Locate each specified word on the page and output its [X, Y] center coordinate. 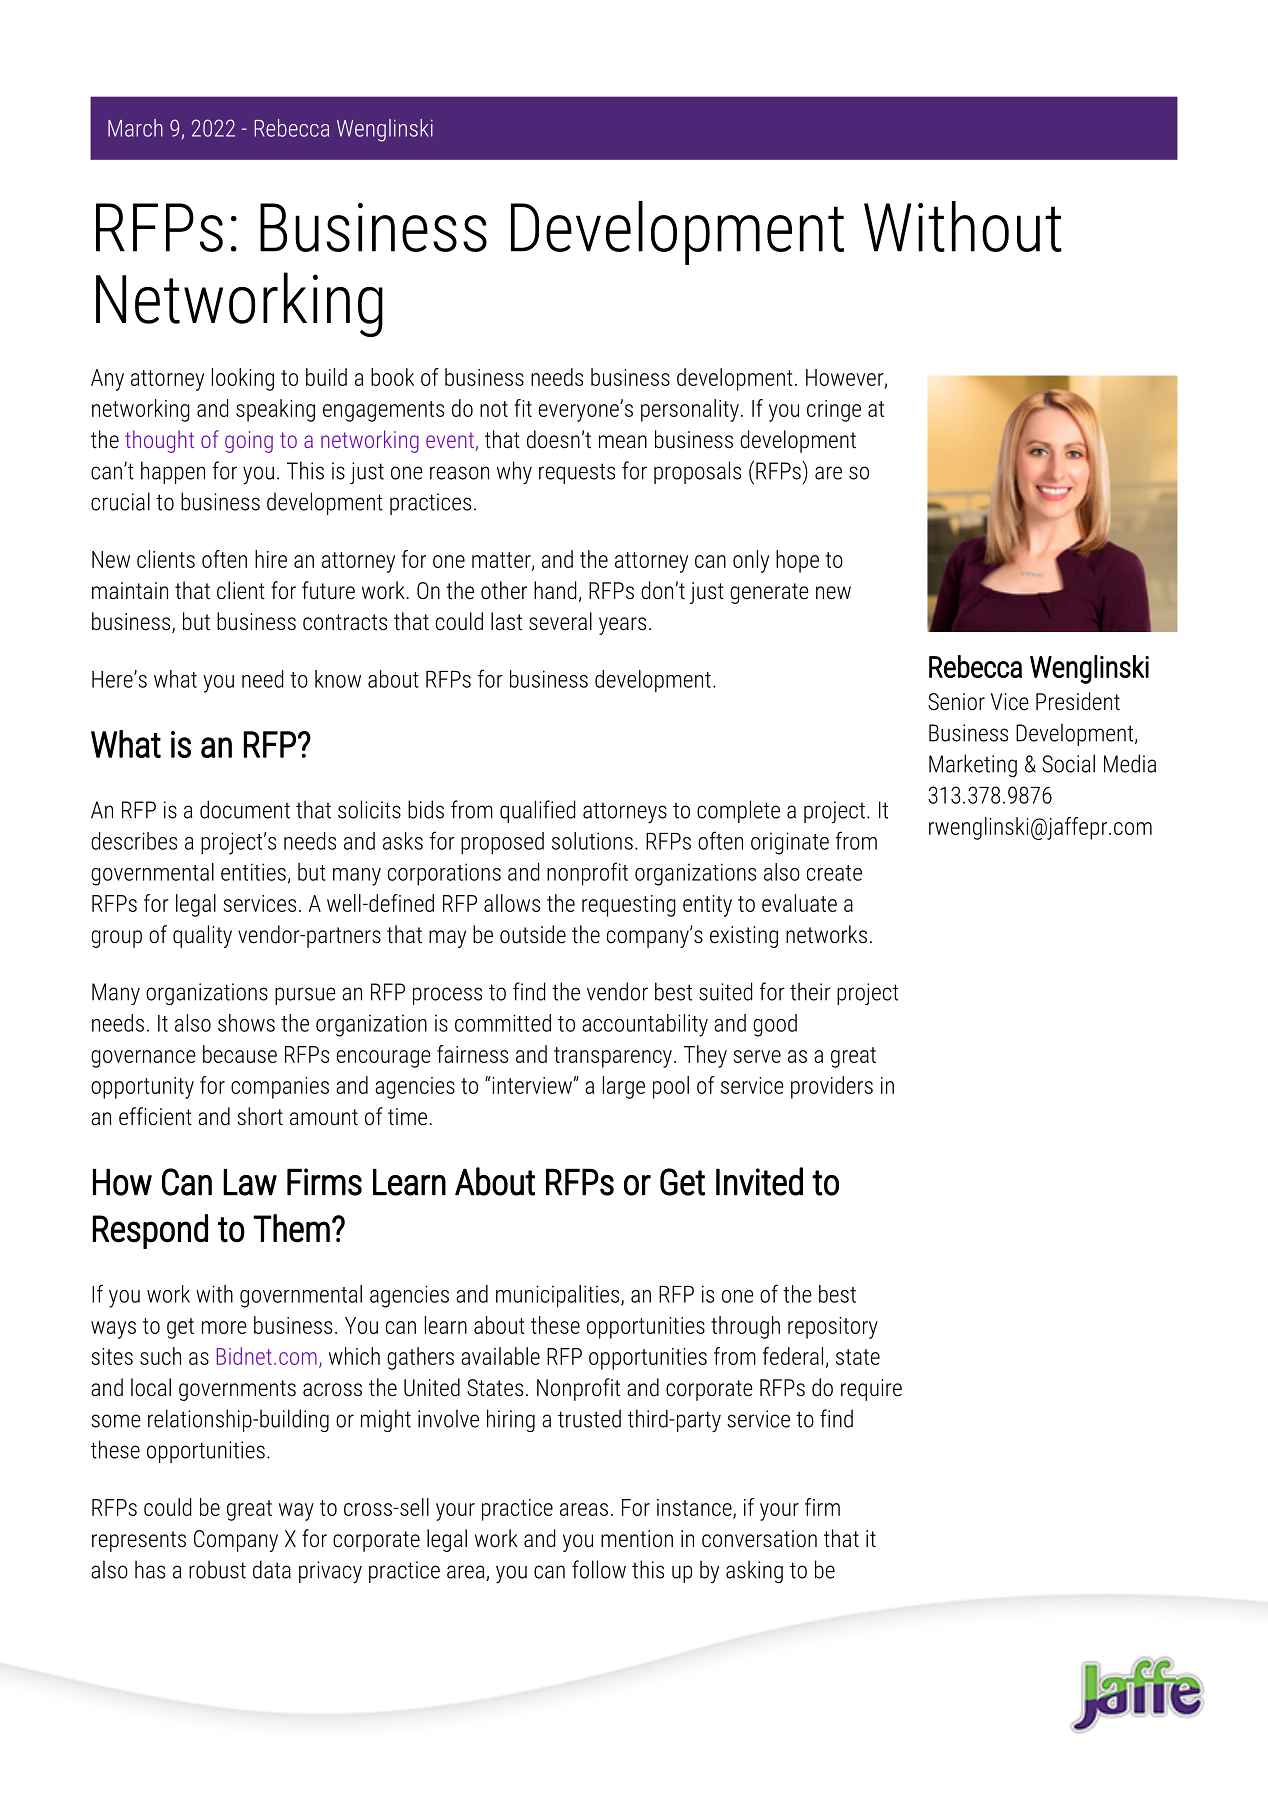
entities [253, 872]
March [135, 128]
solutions [592, 841]
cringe [834, 411]
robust [217, 1569]
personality [690, 410]
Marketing [973, 765]
